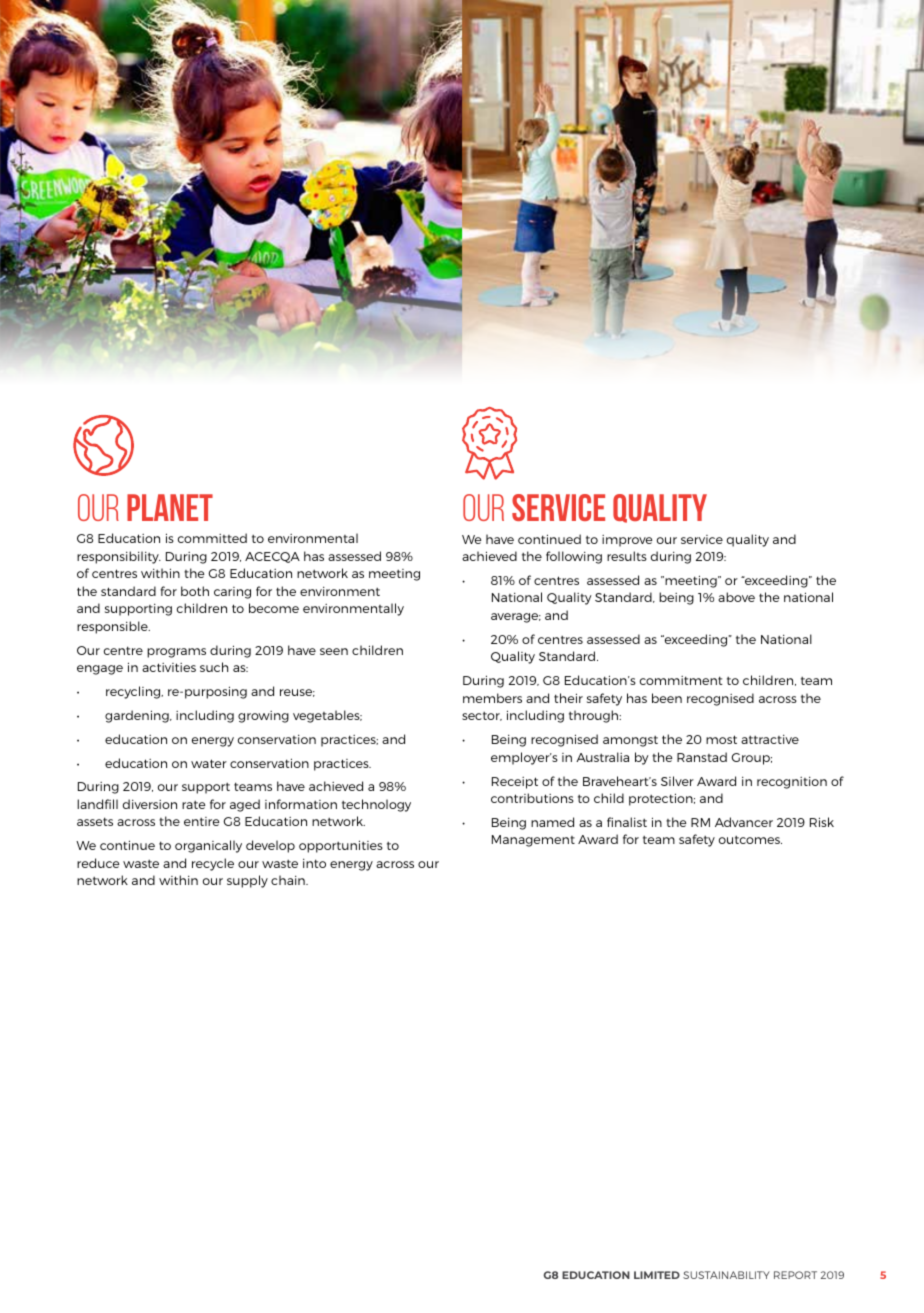  What do you see at coordinates (657, 1275) in the image?
I see `LIMITED` at bounding box center [657, 1275].
